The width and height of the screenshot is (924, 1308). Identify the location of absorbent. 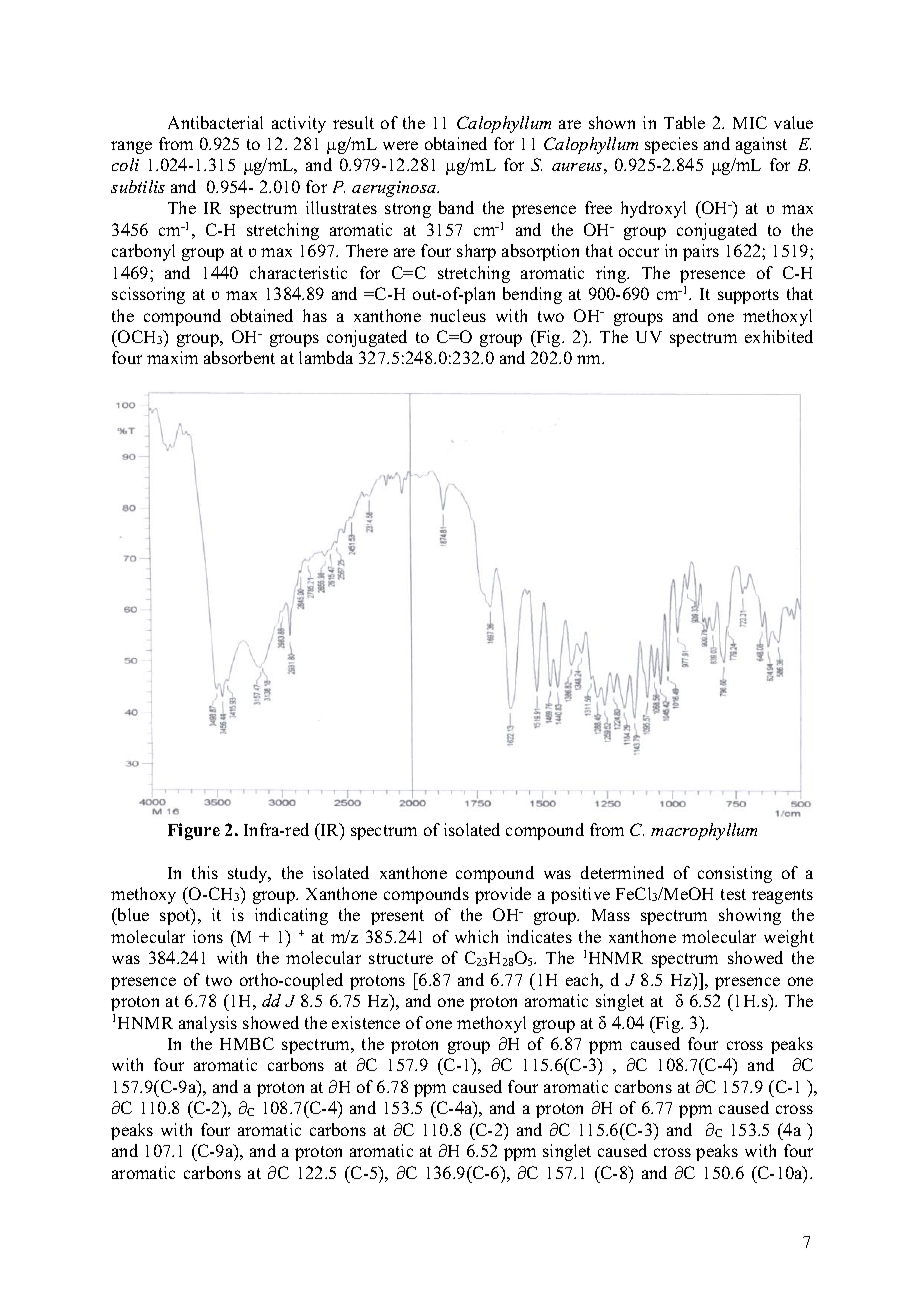
(239, 357).
